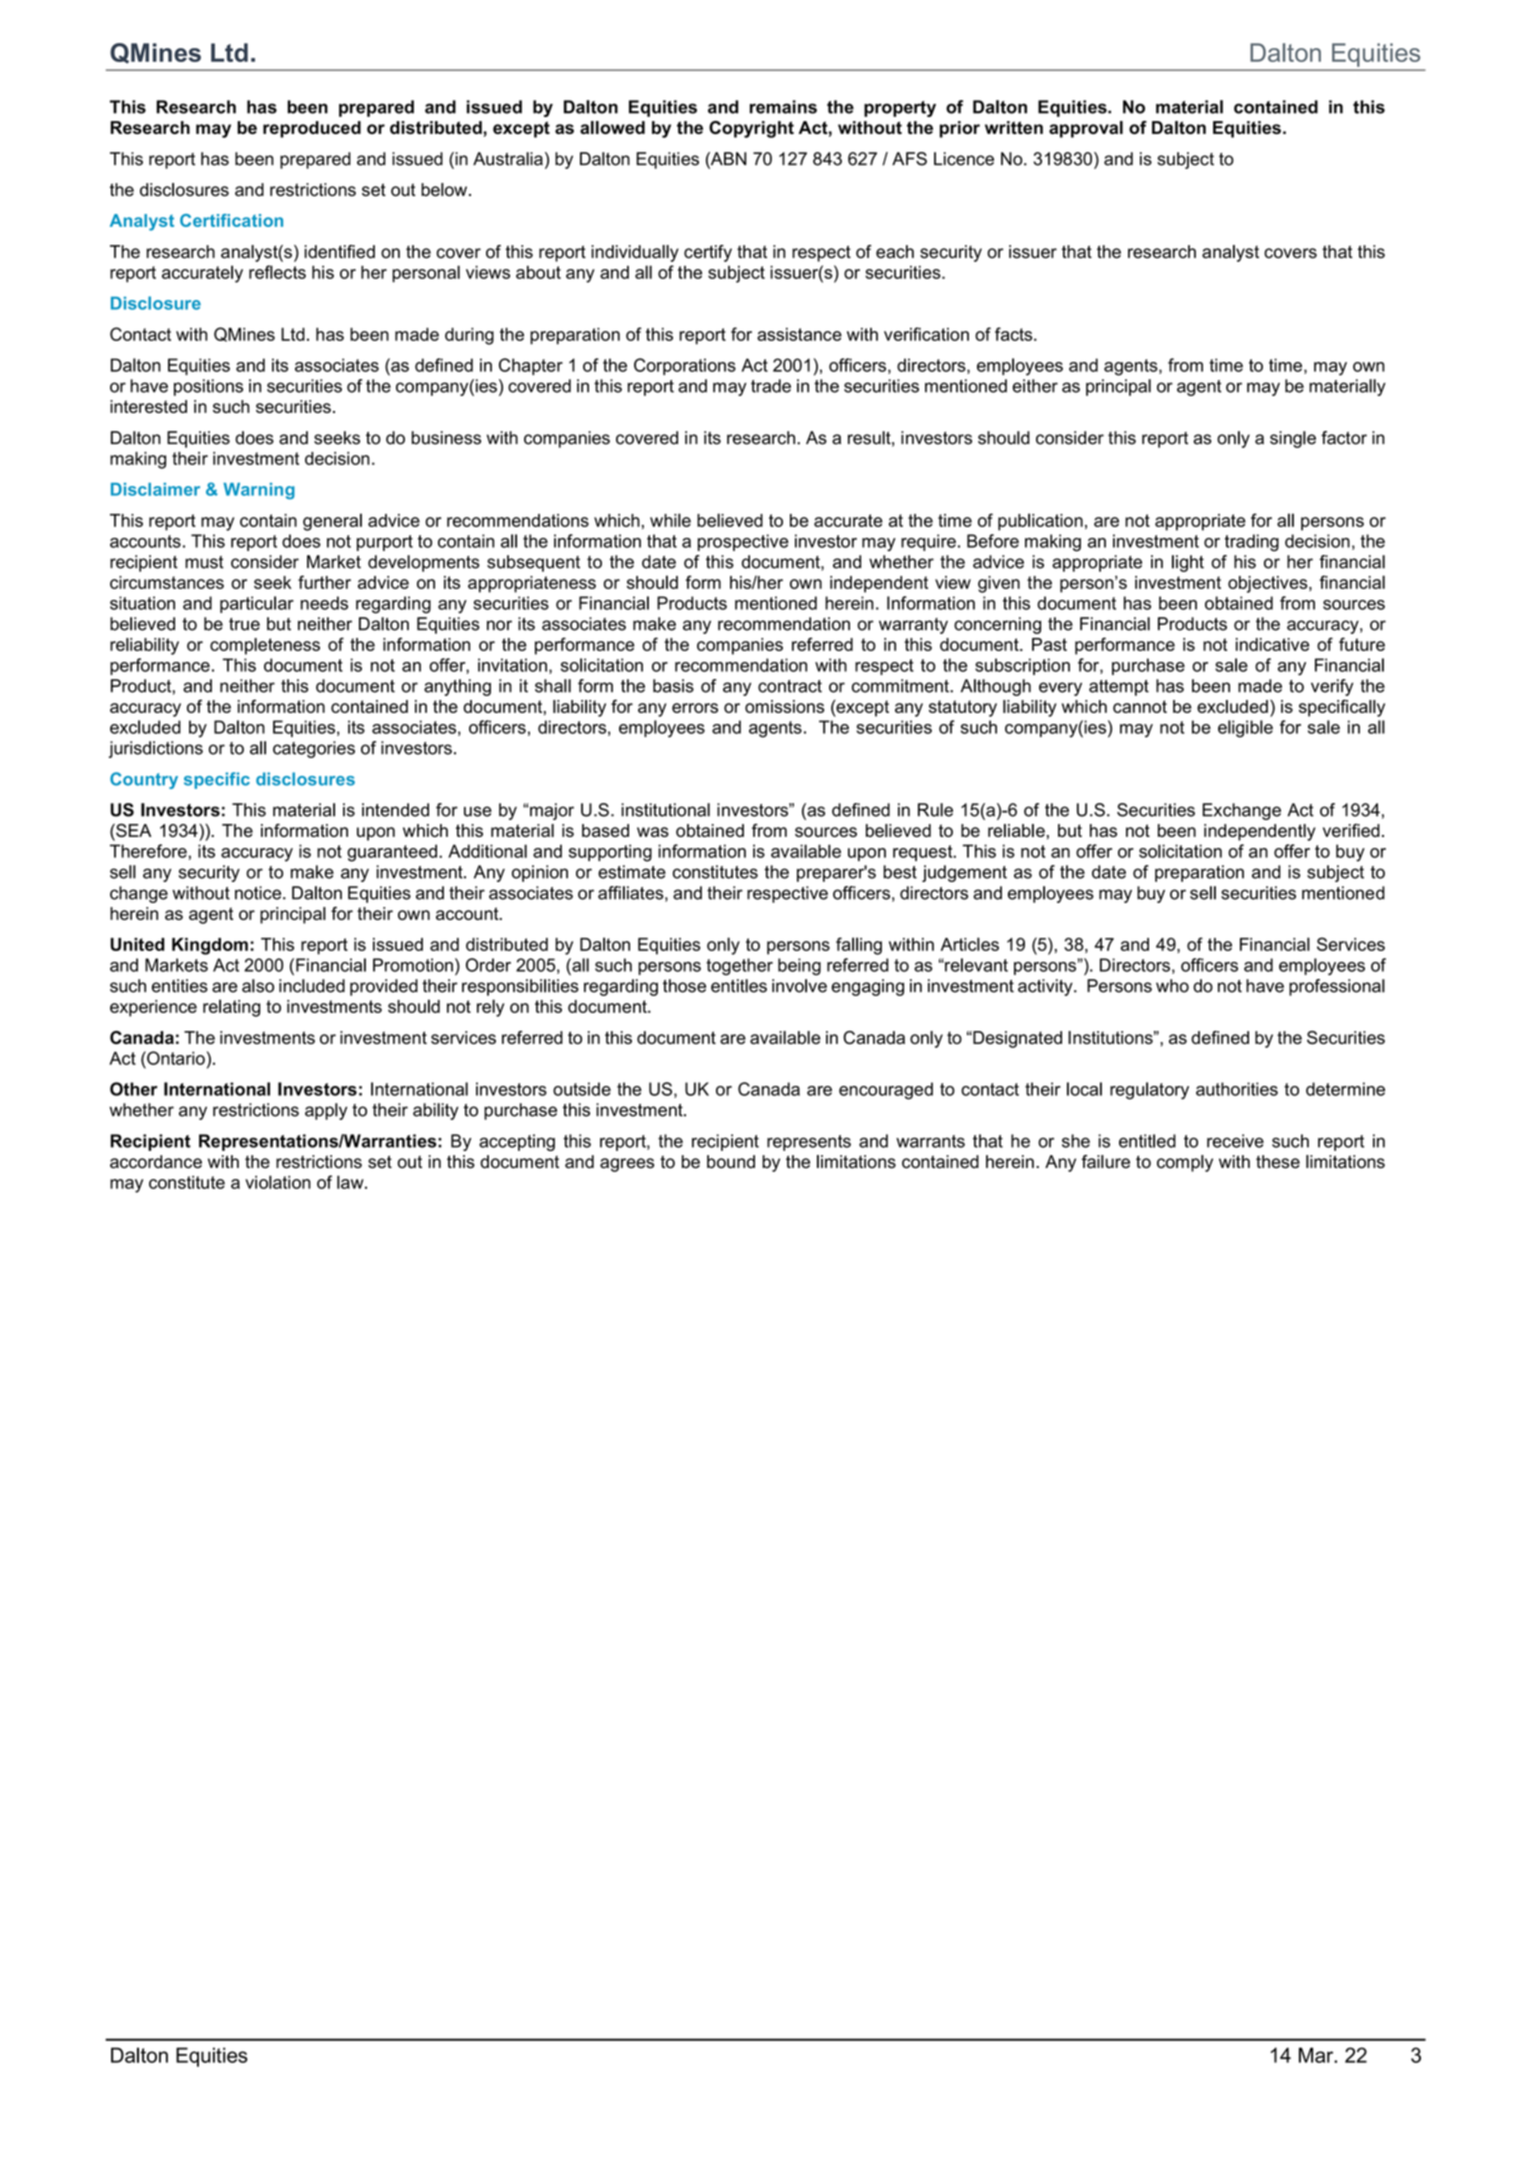 Image resolution: width=1531 pixels, height=2165 pixels. Describe the element at coordinates (1272, 644) in the image. I see `indicative` at that location.
